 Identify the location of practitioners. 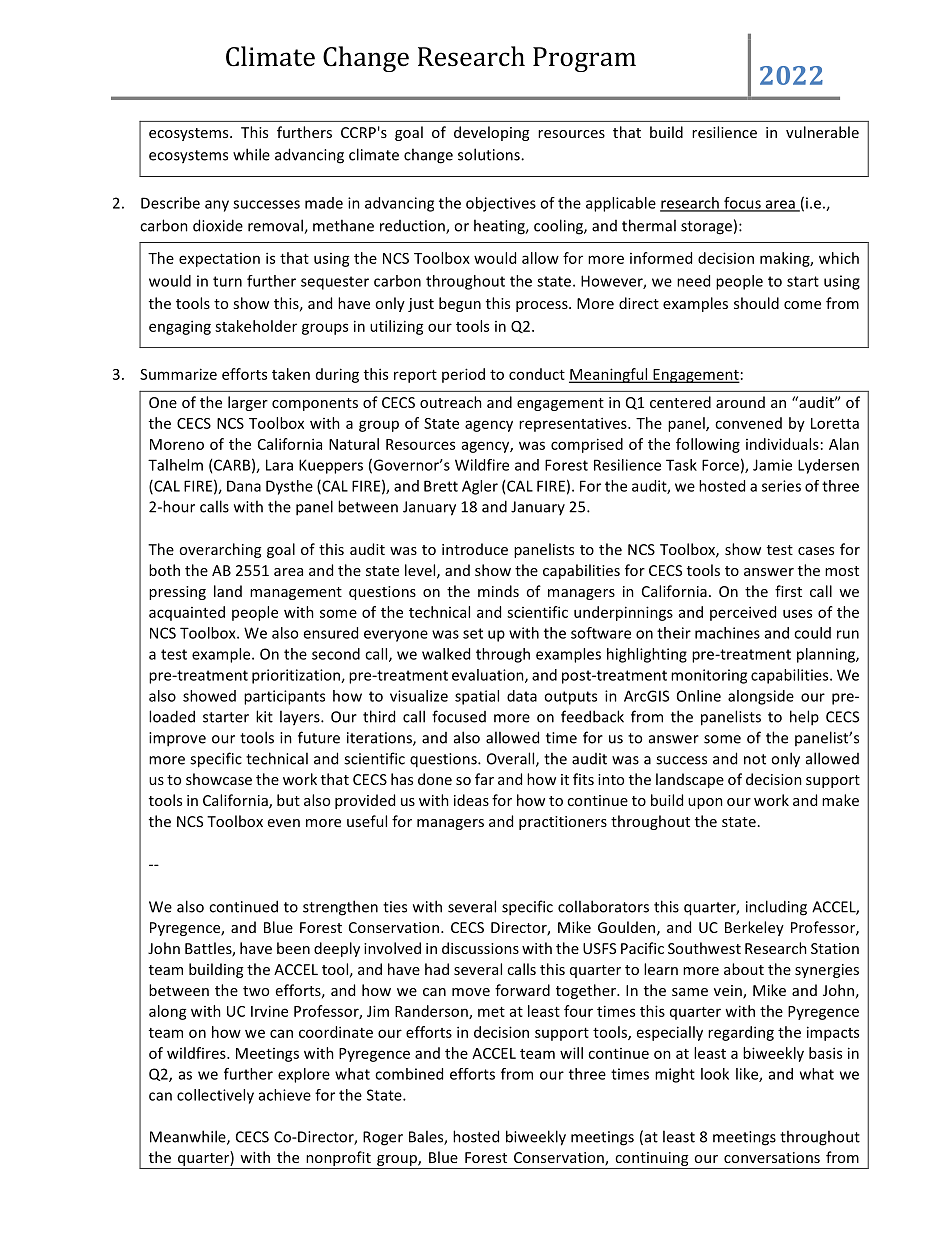
(563, 823).
